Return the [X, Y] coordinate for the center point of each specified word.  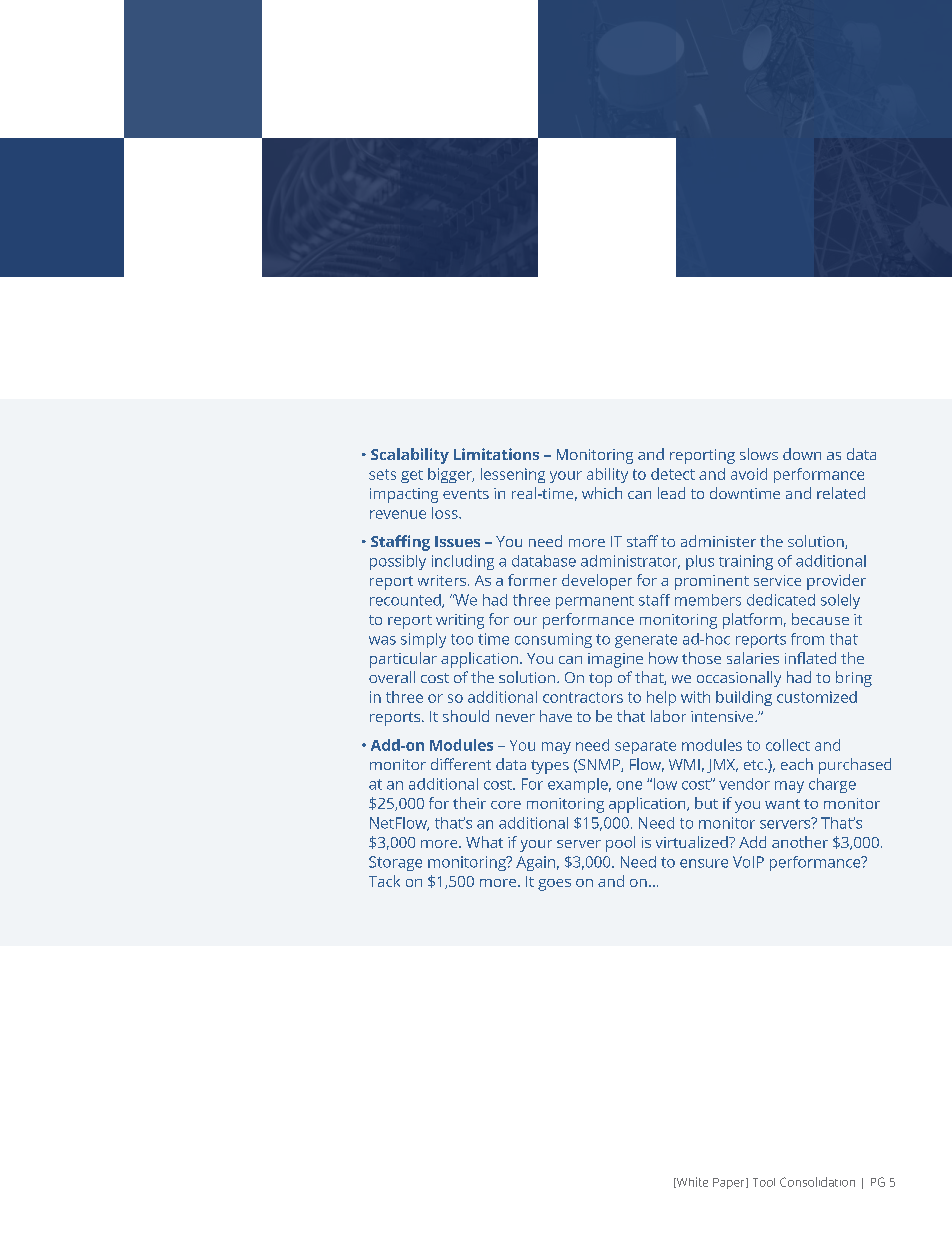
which [602, 493]
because [820, 619]
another [800, 842]
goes [554, 885]
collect [788, 745]
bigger [451, 475]
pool [620, 844]
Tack [384, 881]
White [691, 1182]
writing [460, 621]
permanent [595, 602]
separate [645, 747]
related [841, 493]
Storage [395, 863]
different [461, 764]
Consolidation [817, 1182]
